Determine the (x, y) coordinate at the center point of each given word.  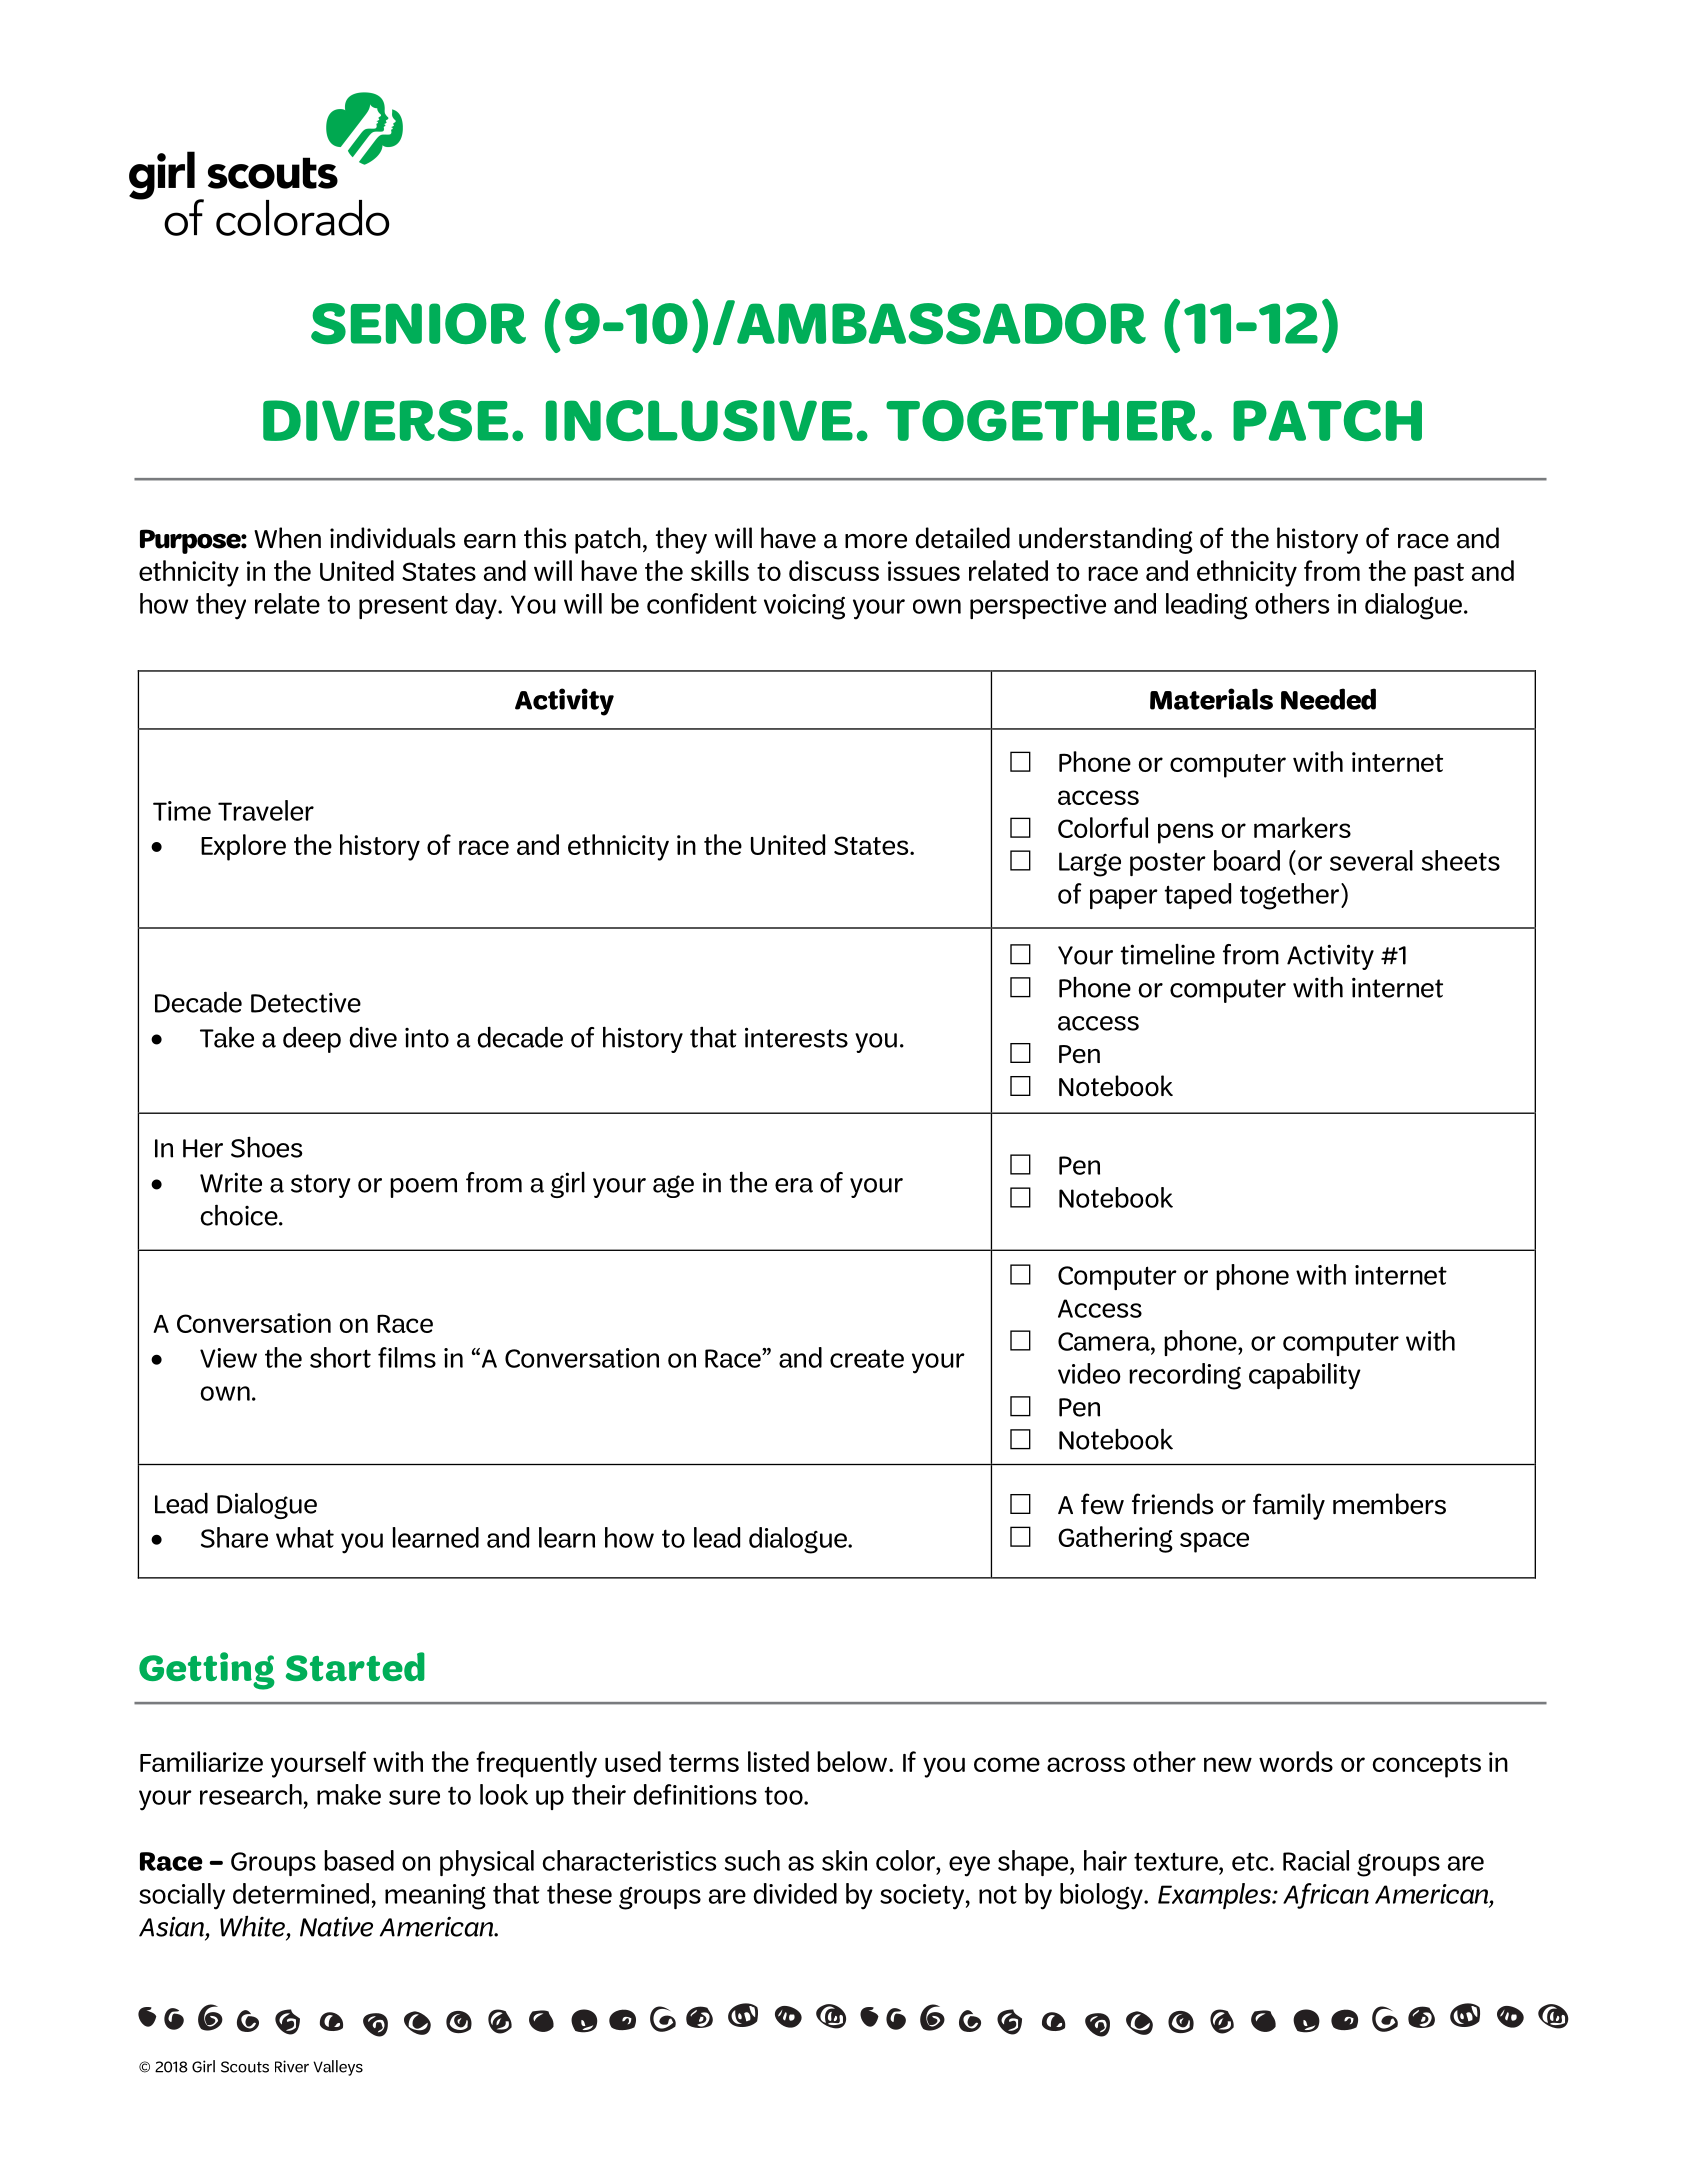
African (1326, 1896)
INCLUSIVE (699, 420)
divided (795, 1893)
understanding (1106, 540)
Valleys (338, 2068)
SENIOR (418, 323)
